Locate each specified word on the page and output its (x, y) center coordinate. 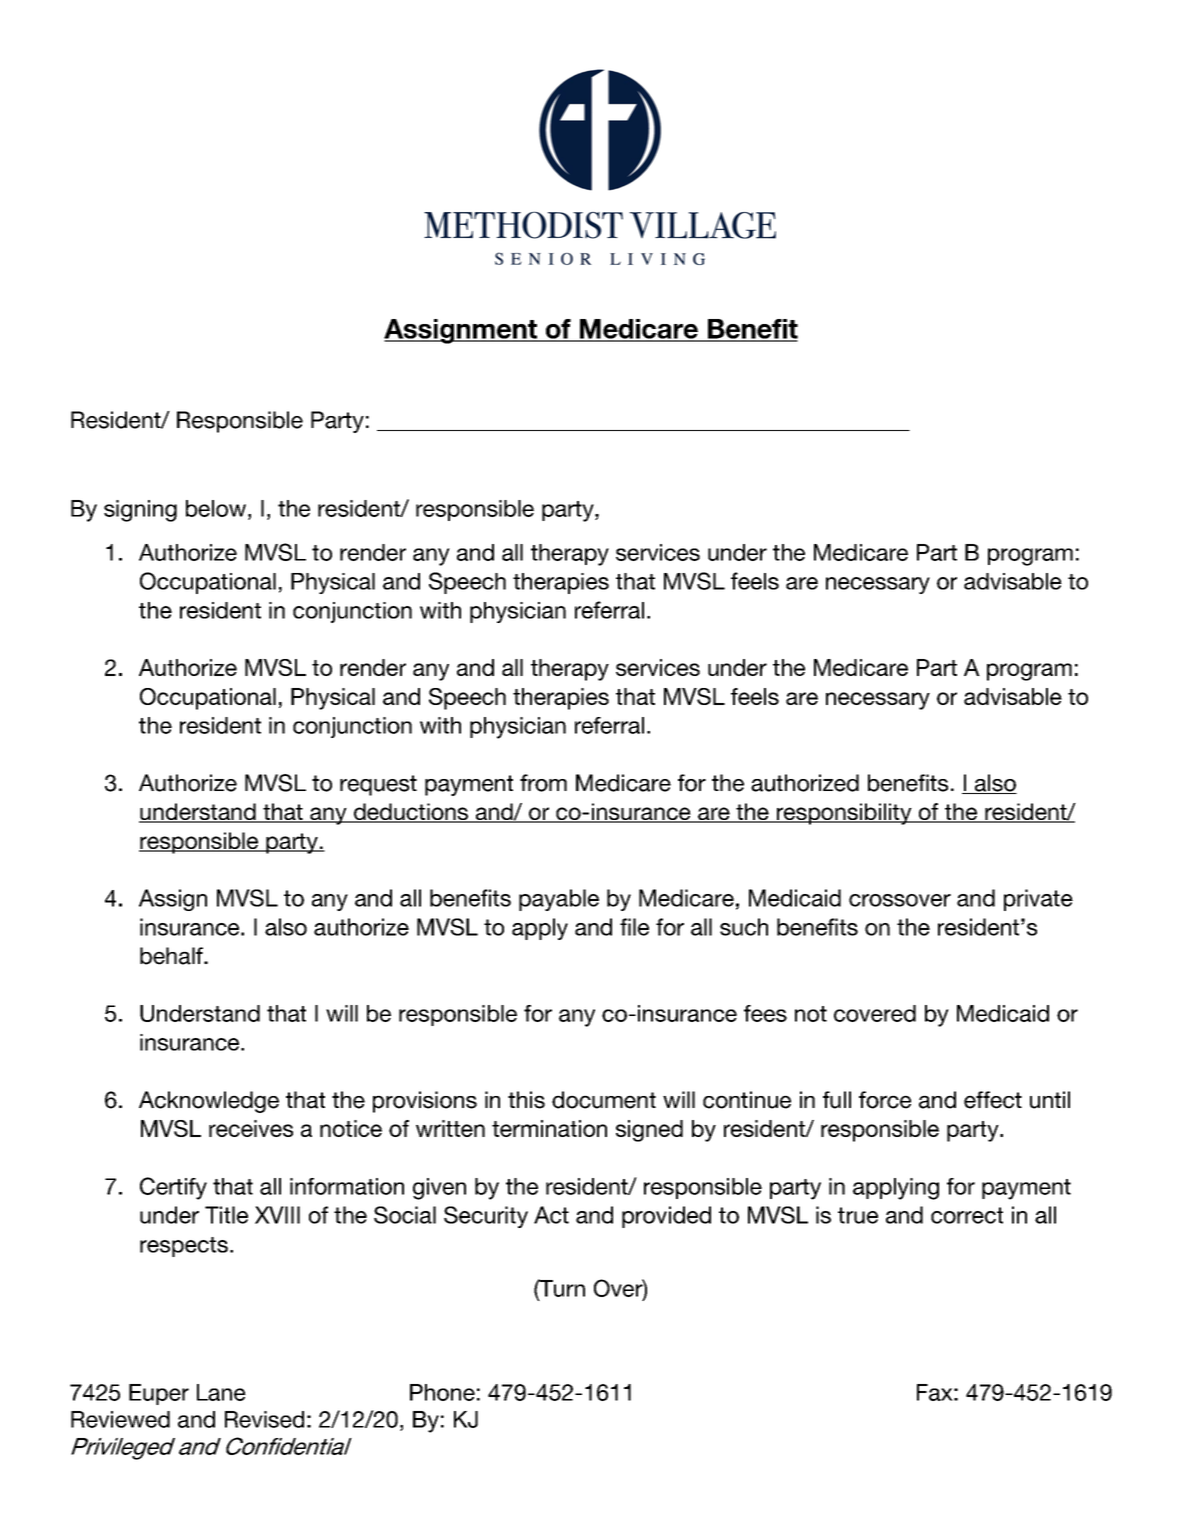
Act (551, 1215)
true (858, 1215)
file (634, 927)
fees (765, 1013)
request (378, 785)
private (1038, 900)
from (543, 783)
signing (140, 511)
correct (967, 1215)
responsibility (844, 814)
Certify (173, 1188)
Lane (221, 1392)
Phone (442, 1392)
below (216, 508)
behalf (172, 956)
